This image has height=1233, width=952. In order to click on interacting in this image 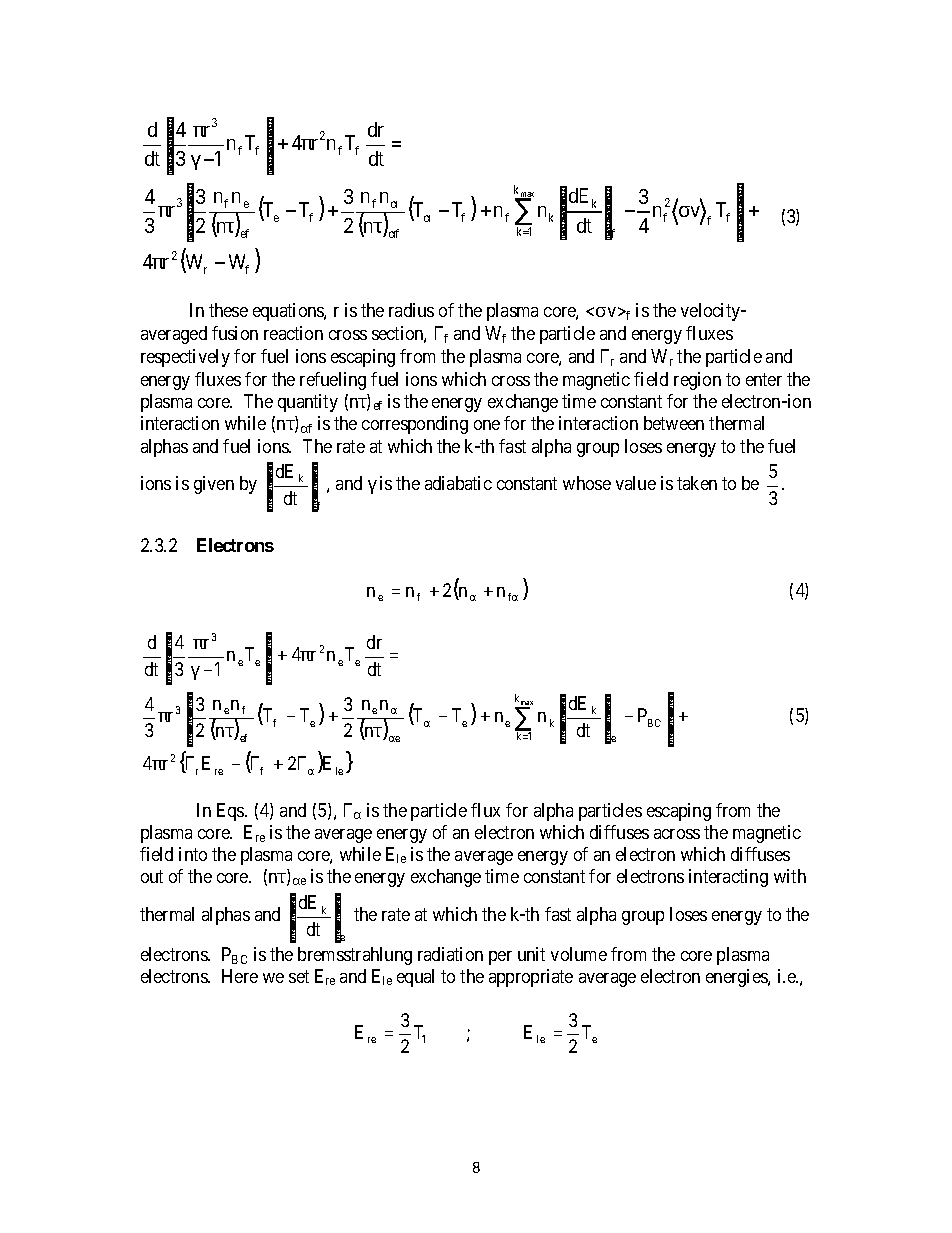, I will do `click(728, 878)`.
